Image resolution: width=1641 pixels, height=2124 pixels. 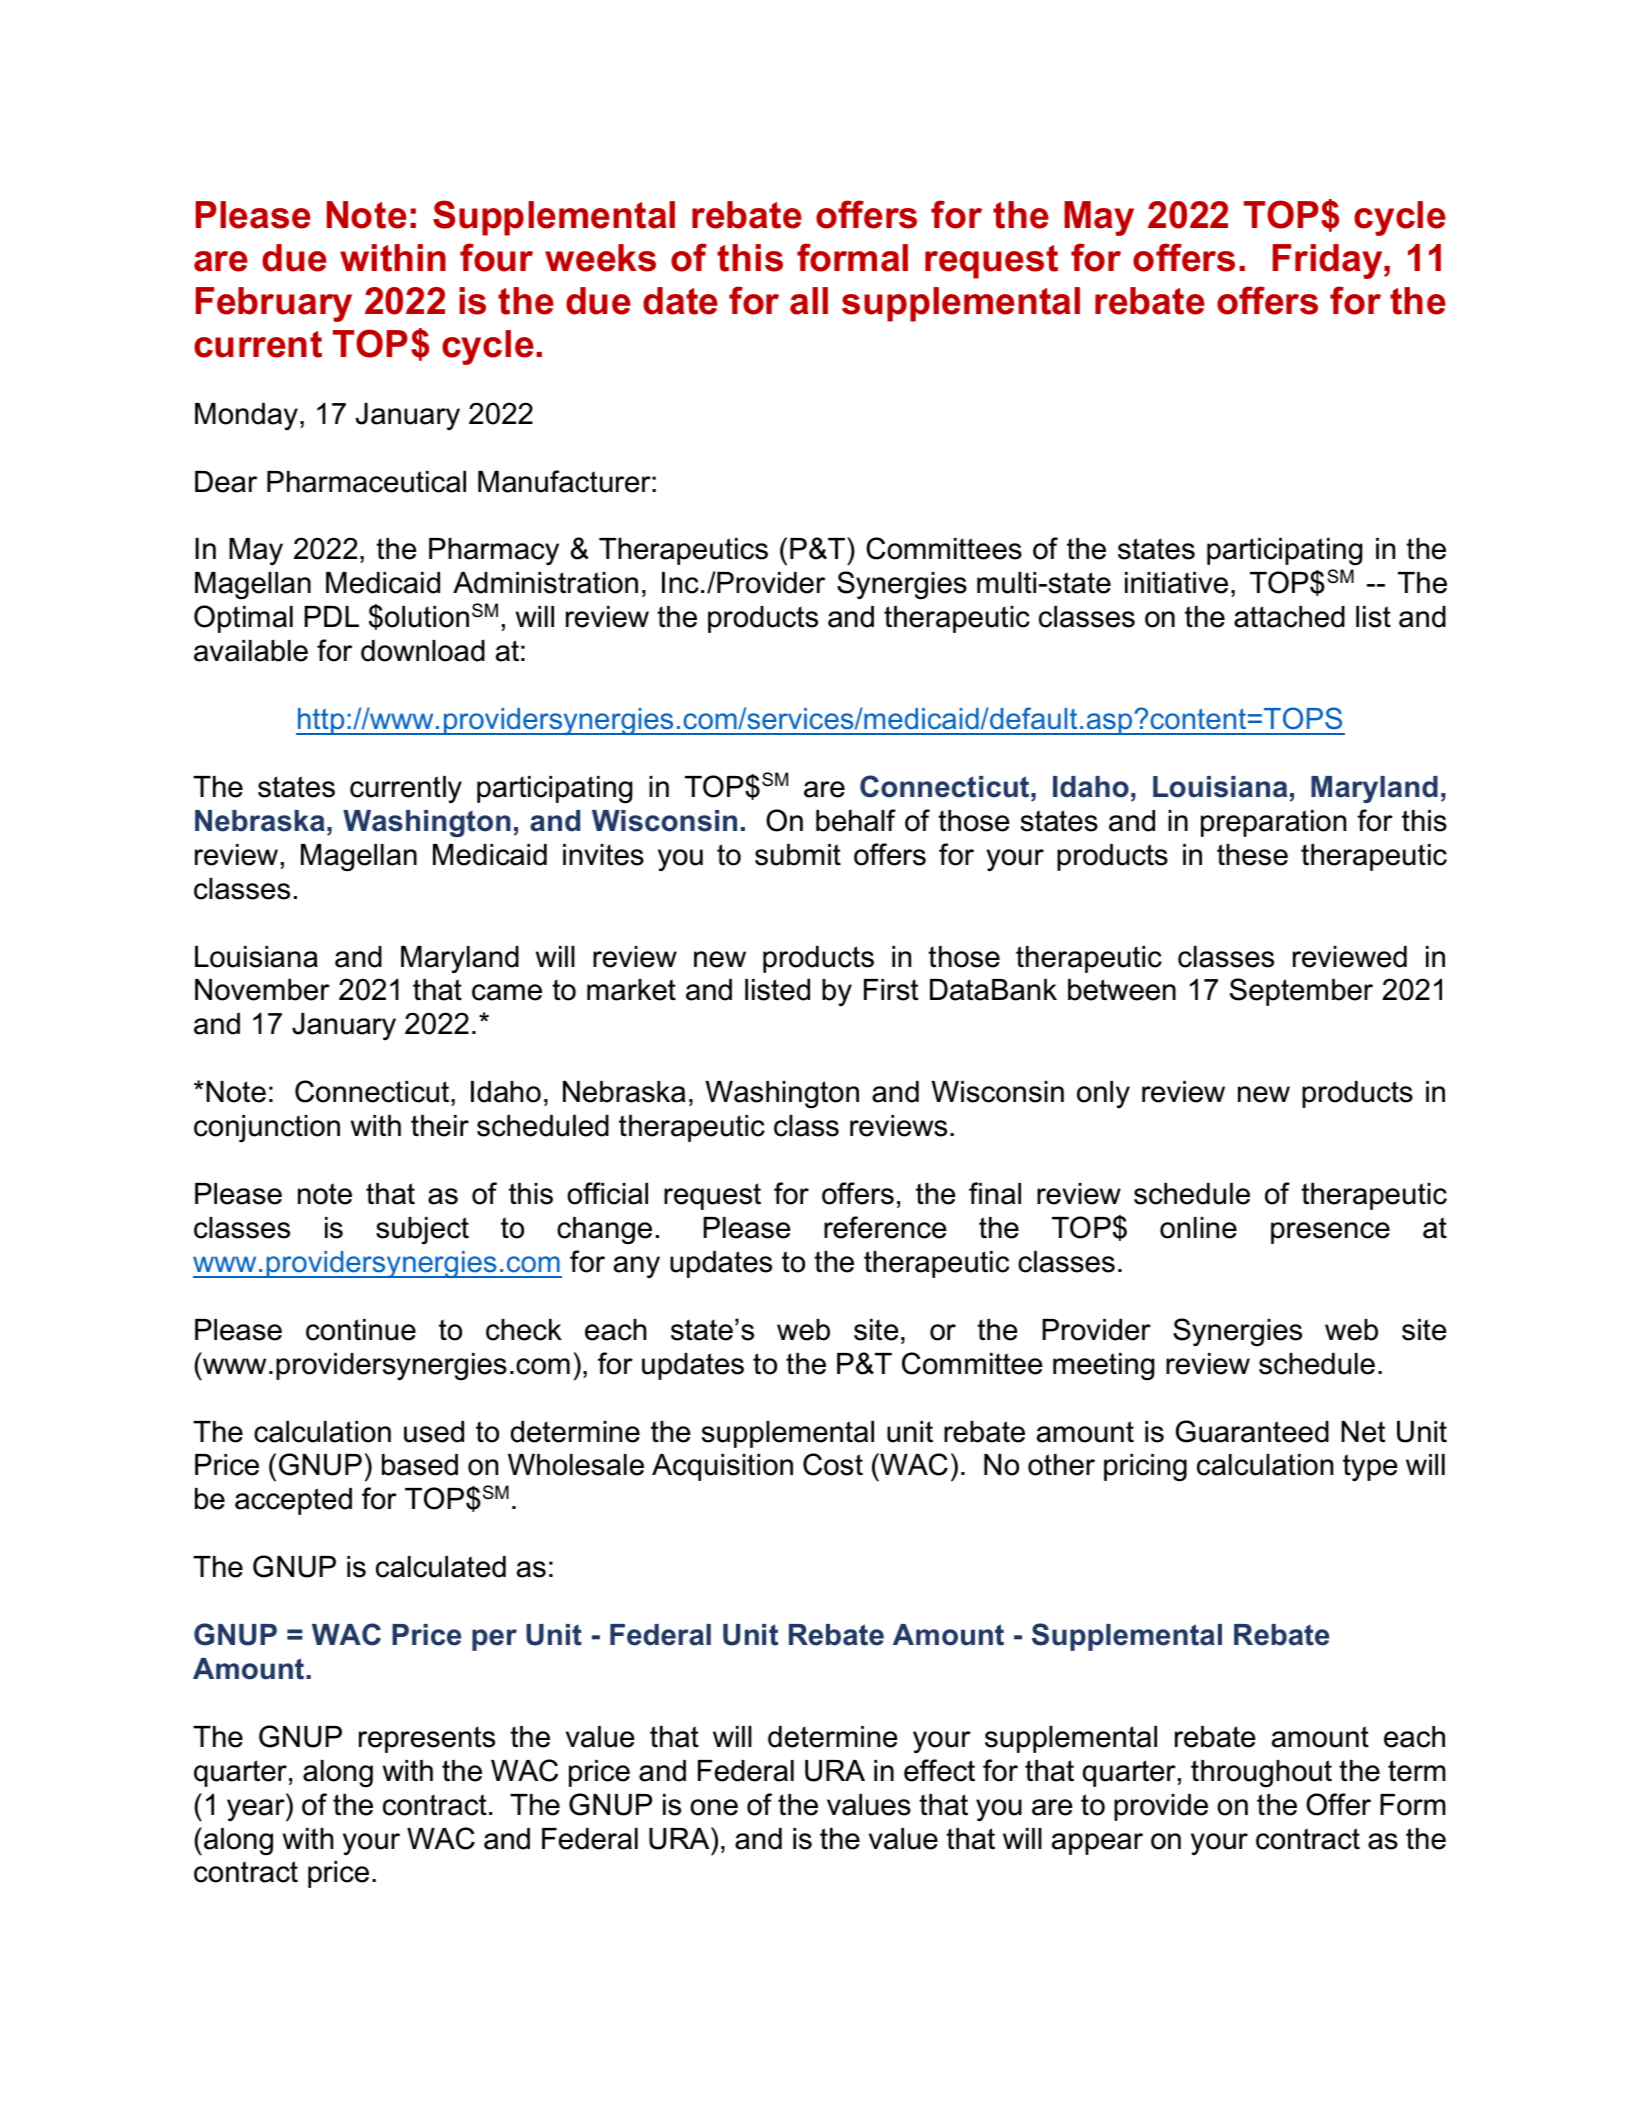 What do you see at coordinates (274, 304) in the image?
I see `February` at bounding box center [274, 304].
